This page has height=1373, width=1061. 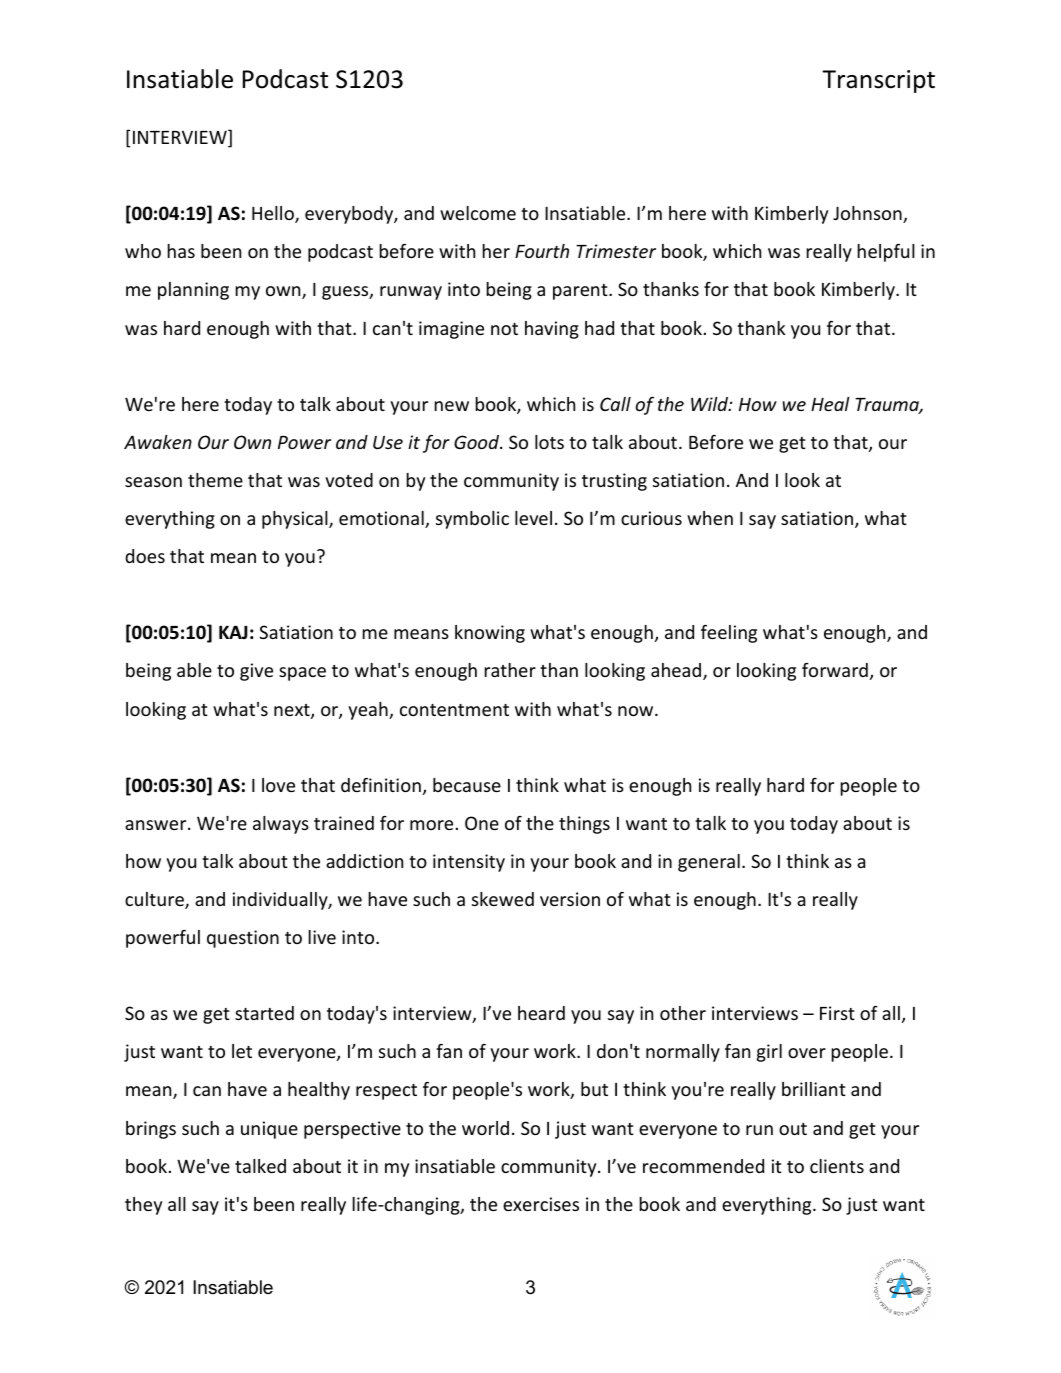 I want to click on unique, so click(x=269, y=1130).
